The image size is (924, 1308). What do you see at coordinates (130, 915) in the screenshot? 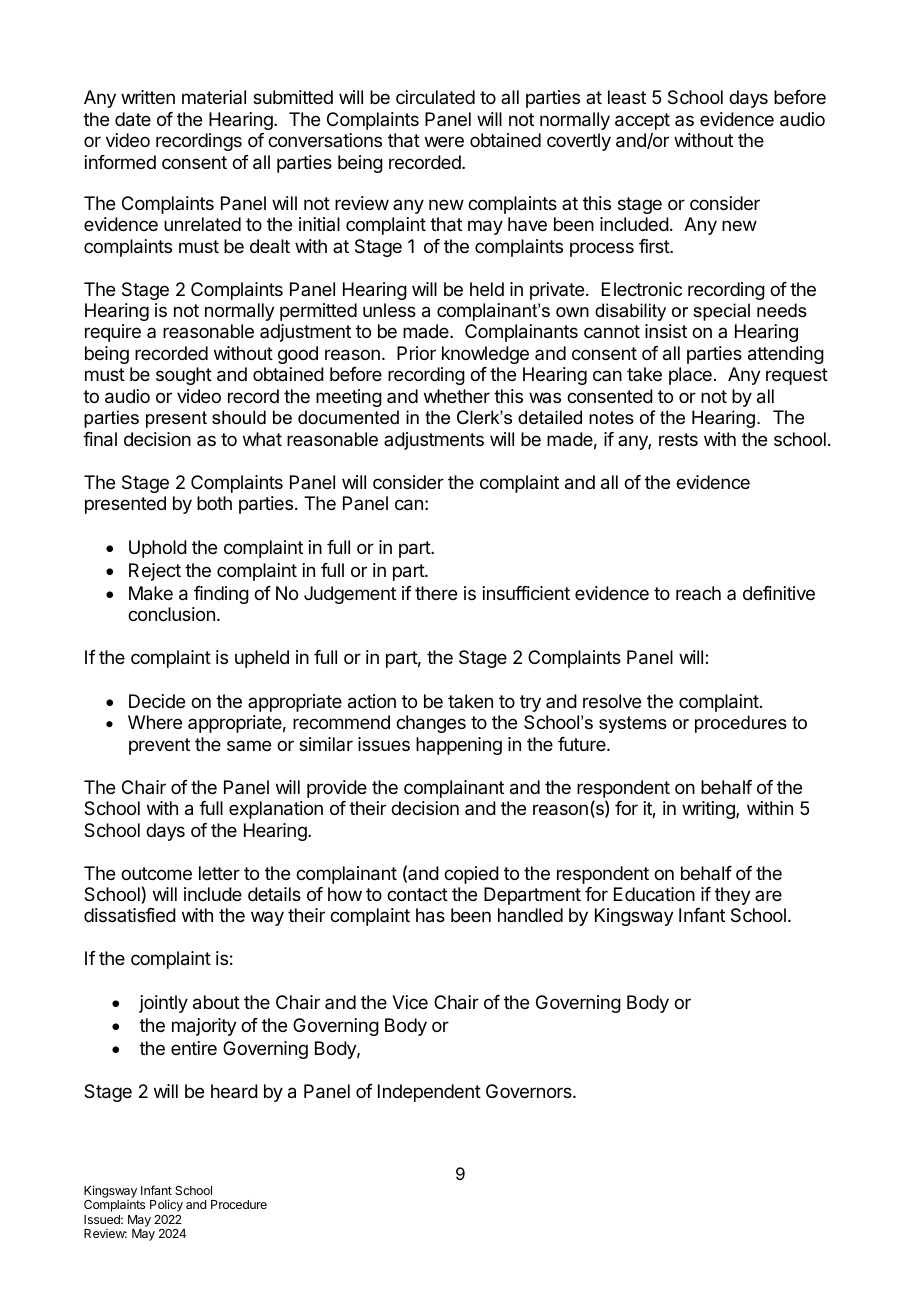
I see `dissatisfied` at bounding box center [130, 915].
